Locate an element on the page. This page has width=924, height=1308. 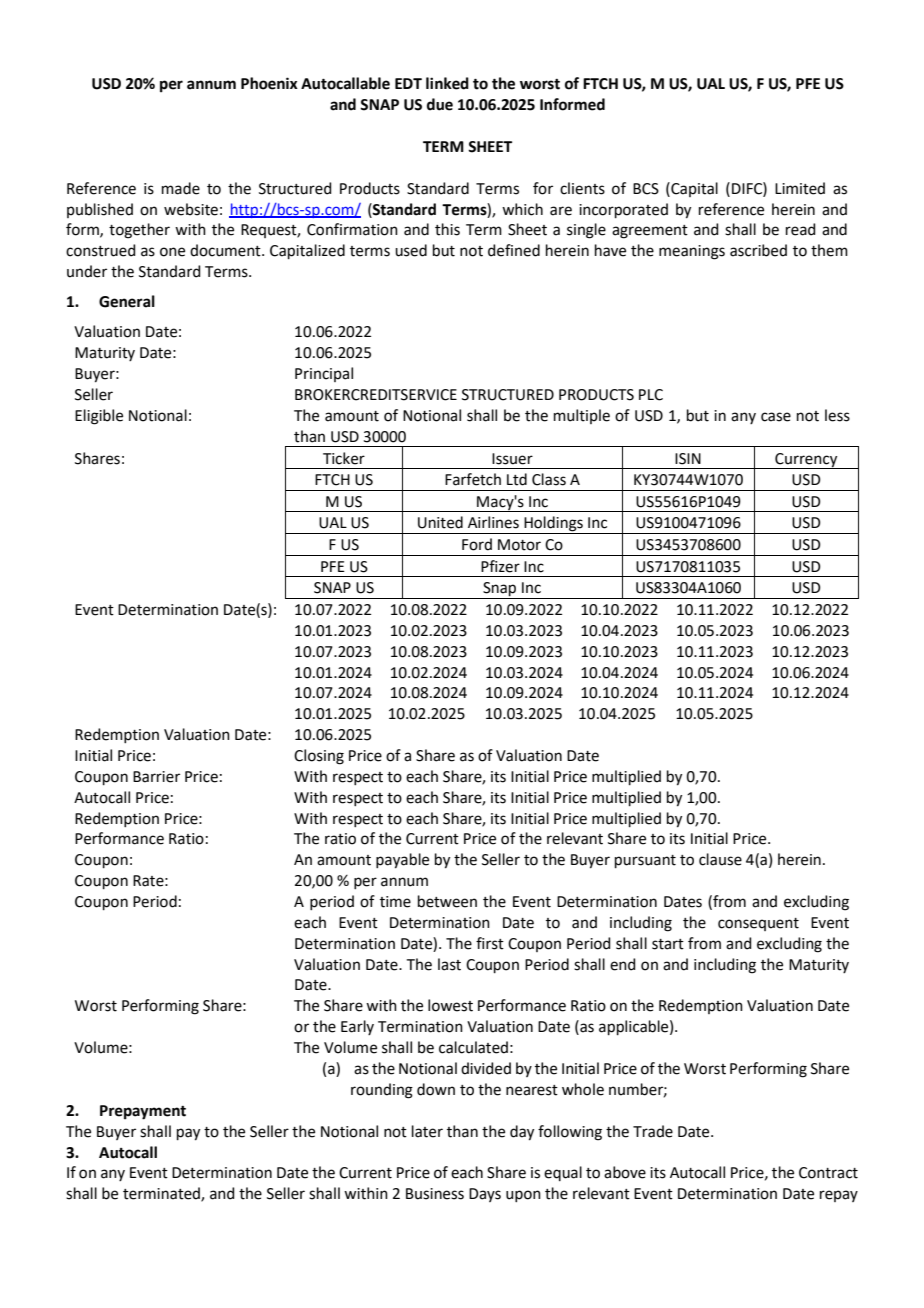
clause is located at coordinates (720, 859).
